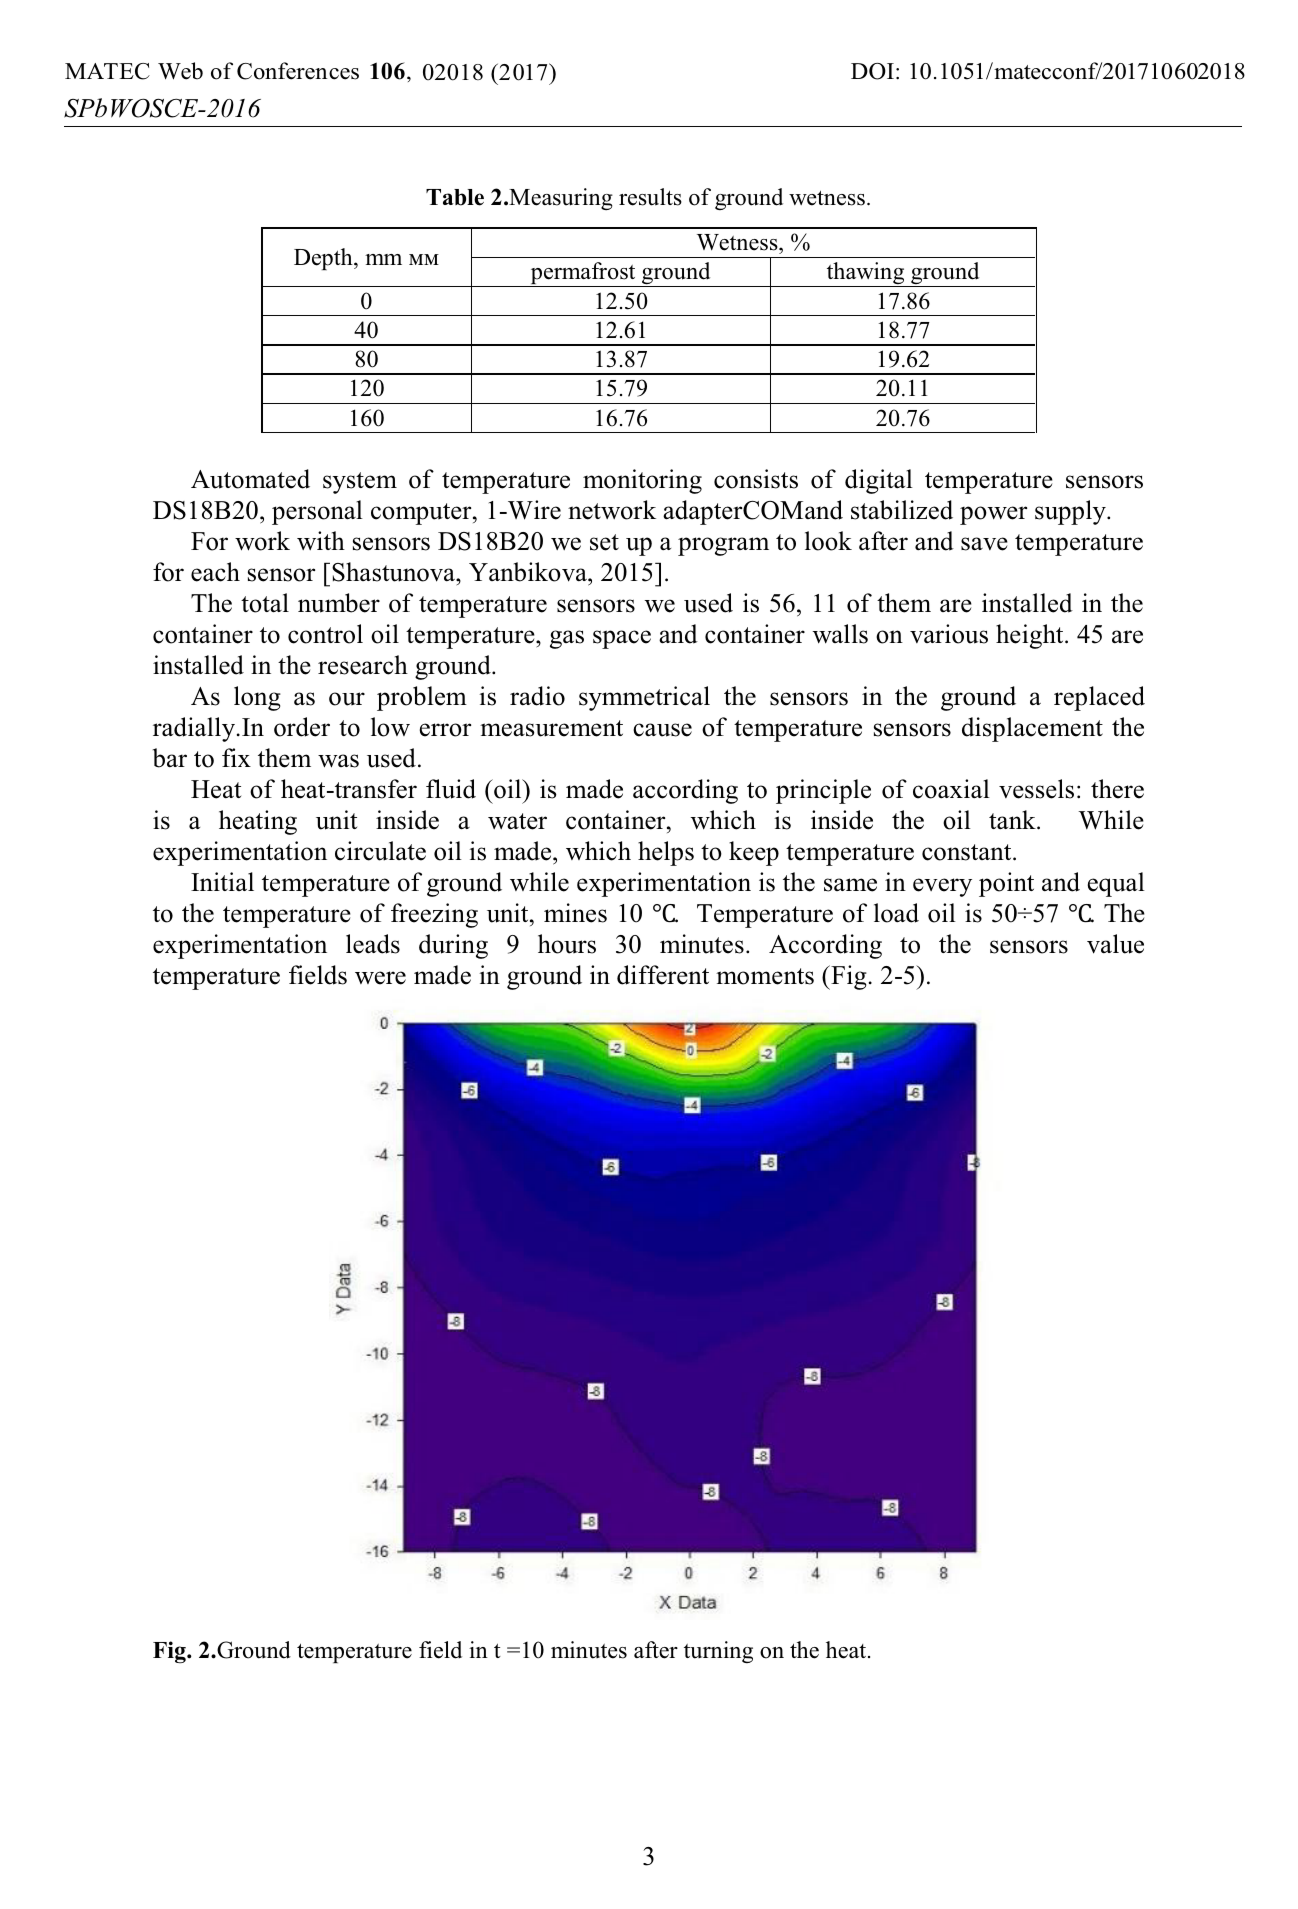 The image size is (1298, 1909). What do you see at coordinates (222, 881) in the document?
I see `Initial` at bounding box center [222, 881].
